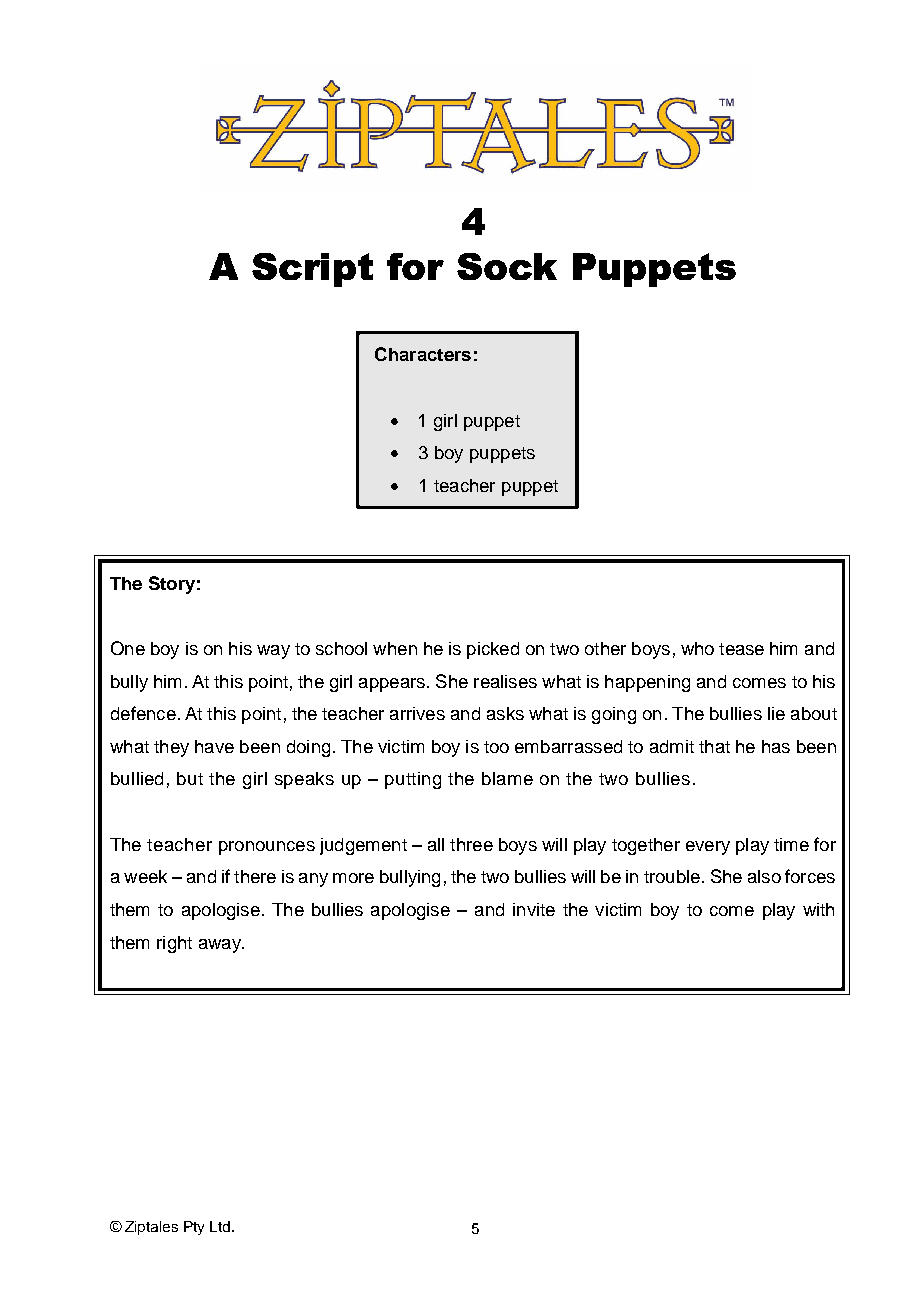 The width and height of the document is (924, 1308). I want to click on away, so click(221, 946).
